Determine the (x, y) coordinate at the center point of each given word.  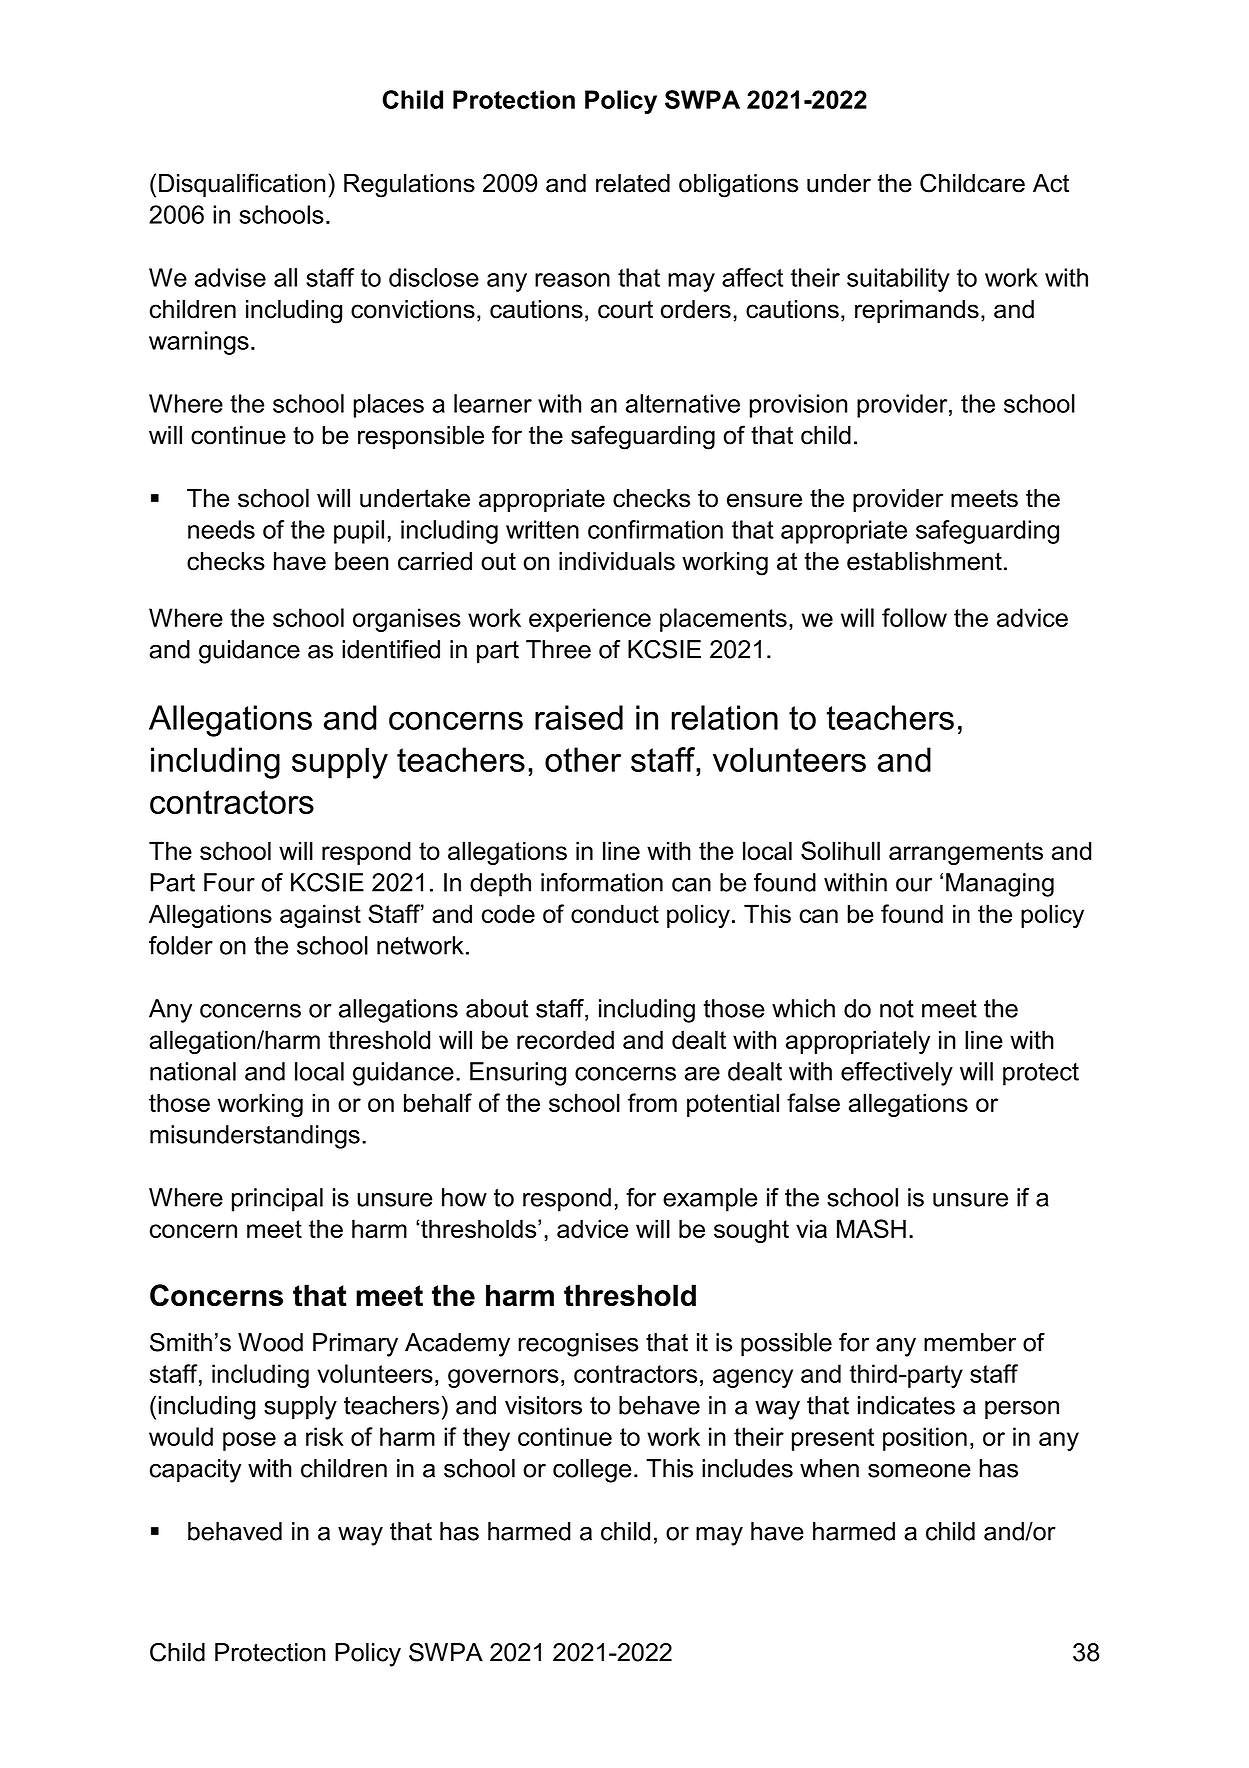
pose (249, 1441)
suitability (898, 280)
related (633, 183)
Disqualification (242, 185)
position (925, 1439)
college (592, 1471)
